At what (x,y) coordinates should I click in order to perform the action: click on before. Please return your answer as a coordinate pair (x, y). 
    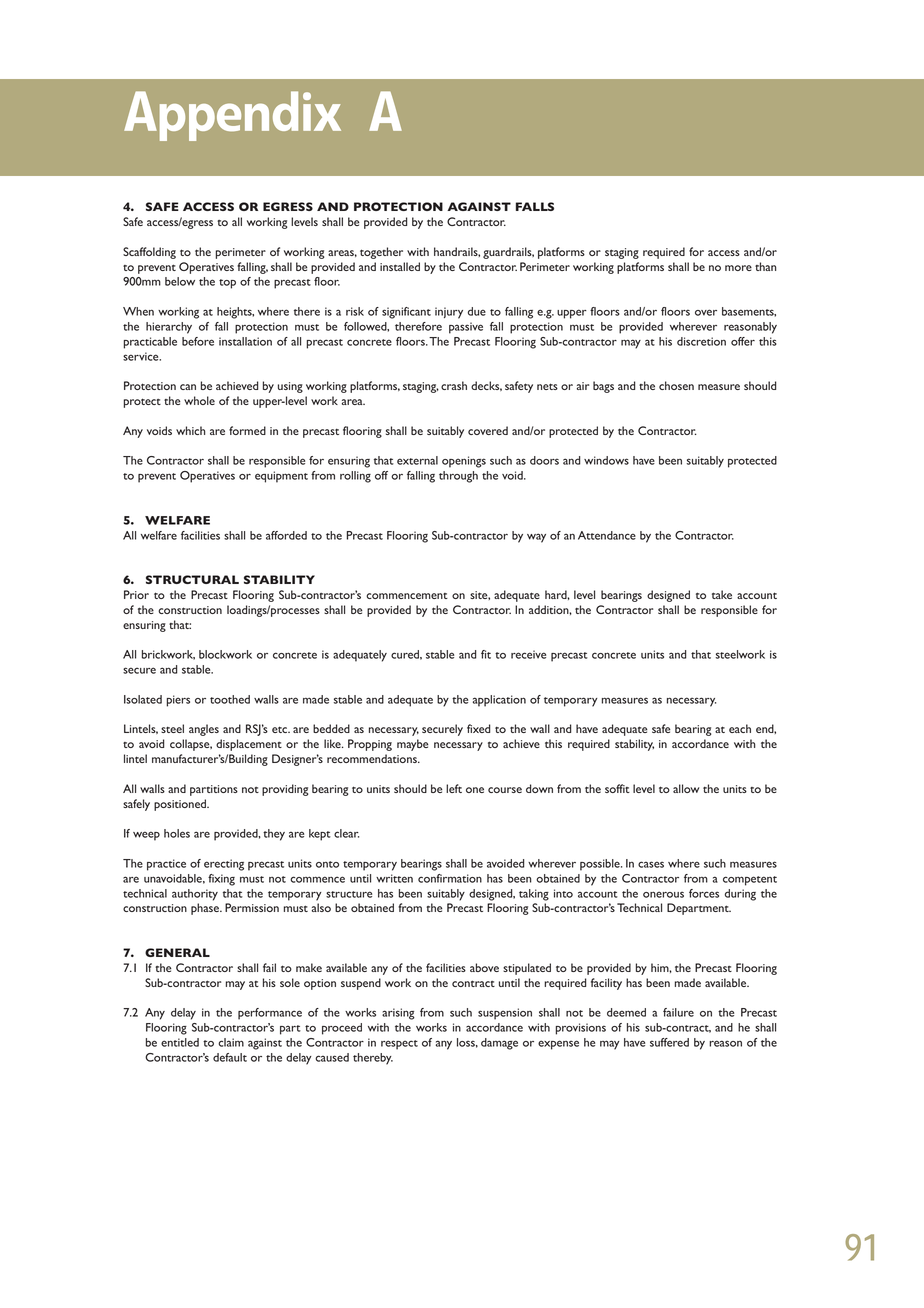
    Looking at the image, I should click on (198, 341).
